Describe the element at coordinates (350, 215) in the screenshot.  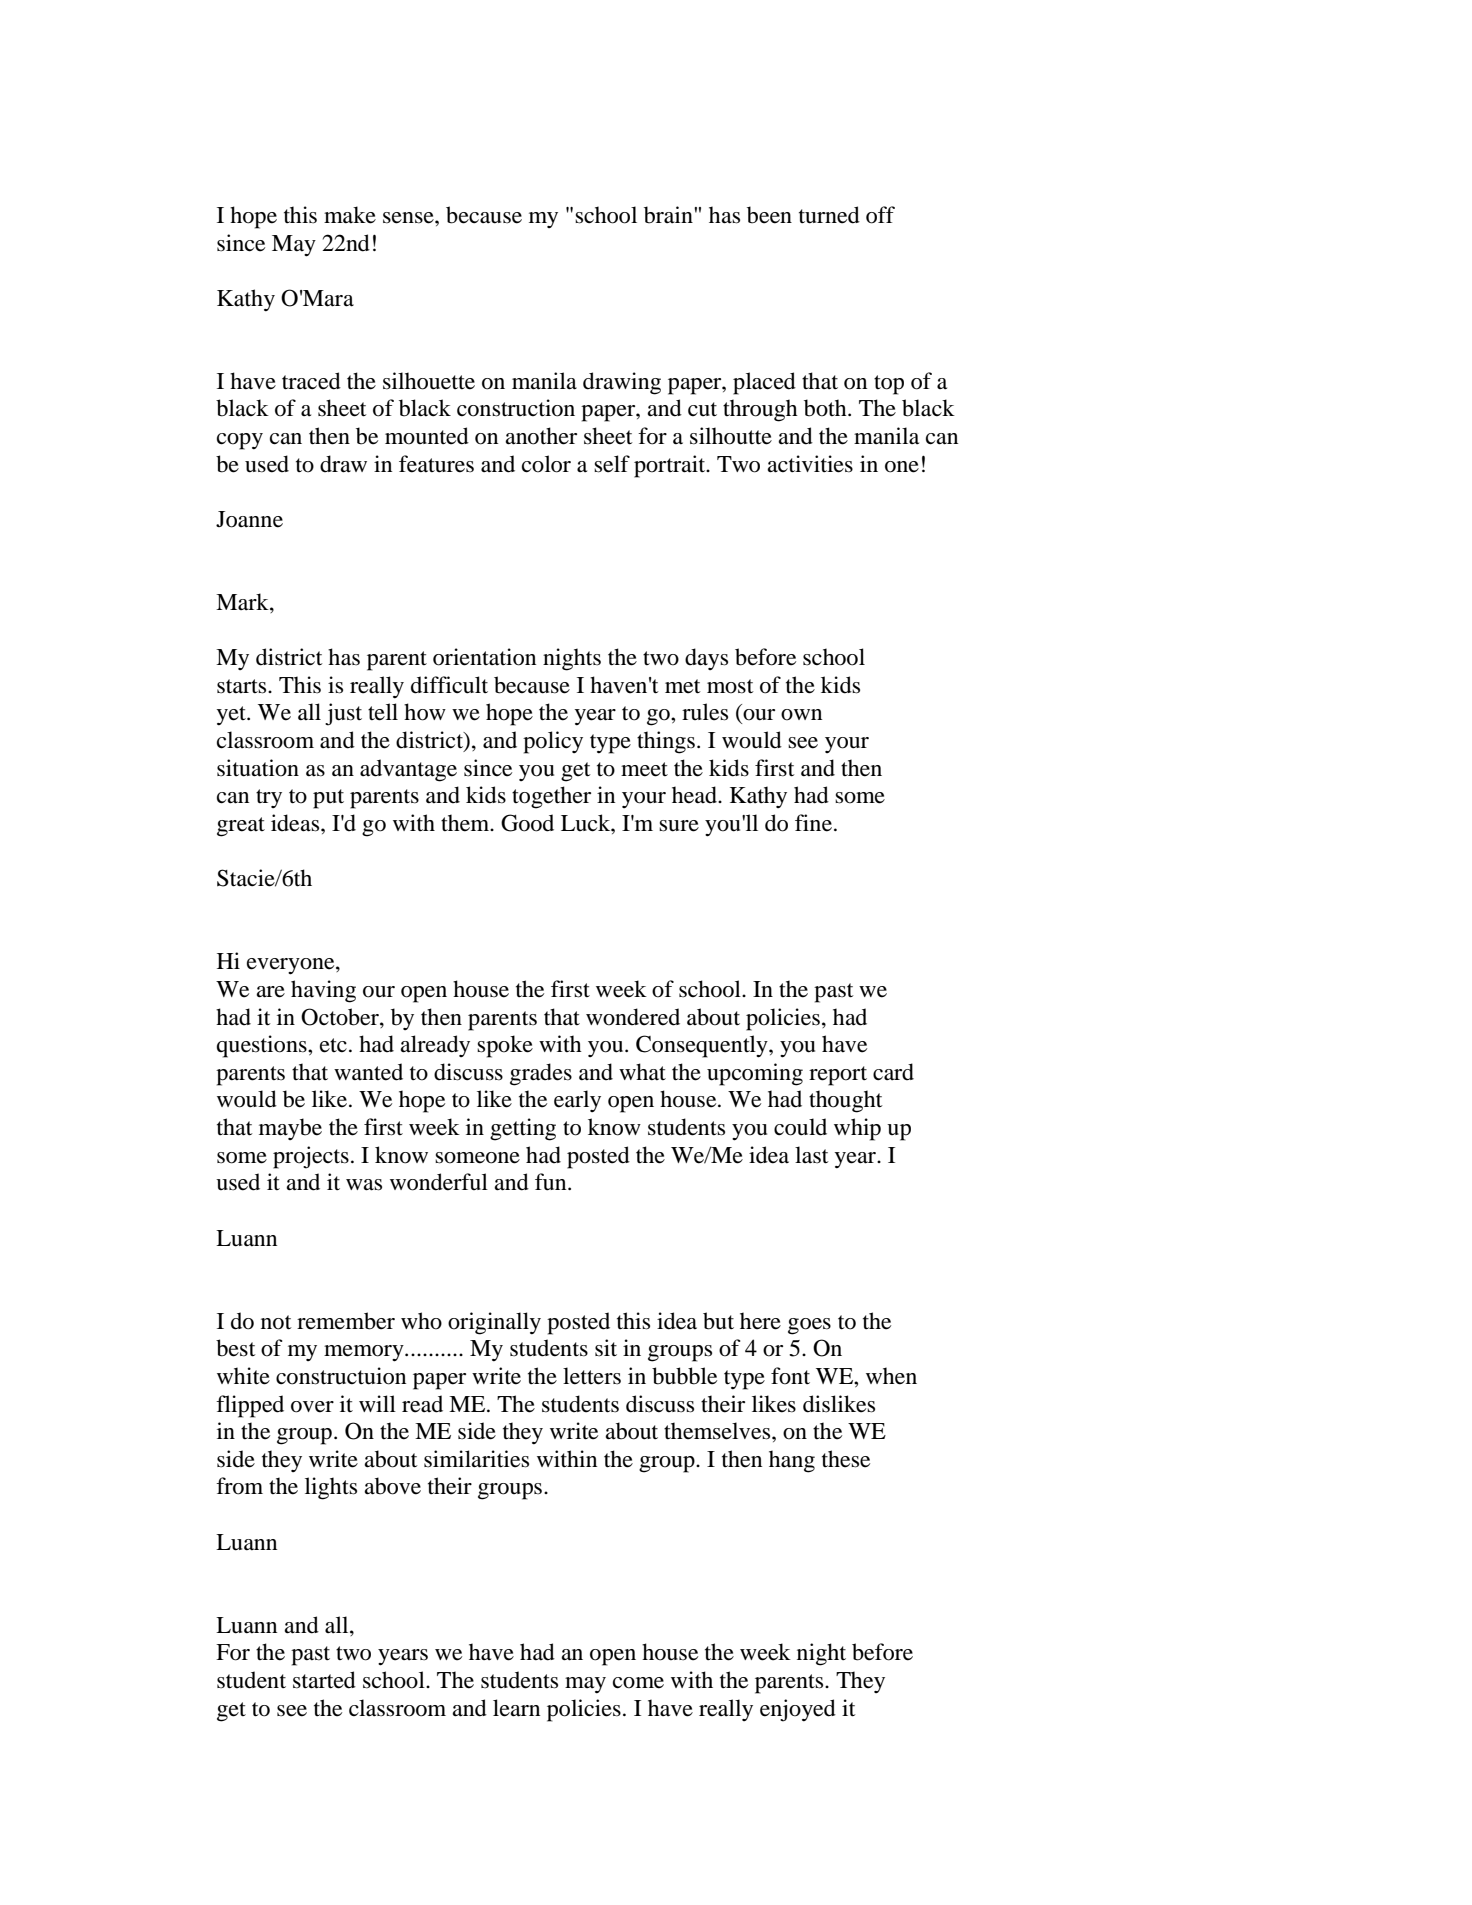
I see `make` at that location.
